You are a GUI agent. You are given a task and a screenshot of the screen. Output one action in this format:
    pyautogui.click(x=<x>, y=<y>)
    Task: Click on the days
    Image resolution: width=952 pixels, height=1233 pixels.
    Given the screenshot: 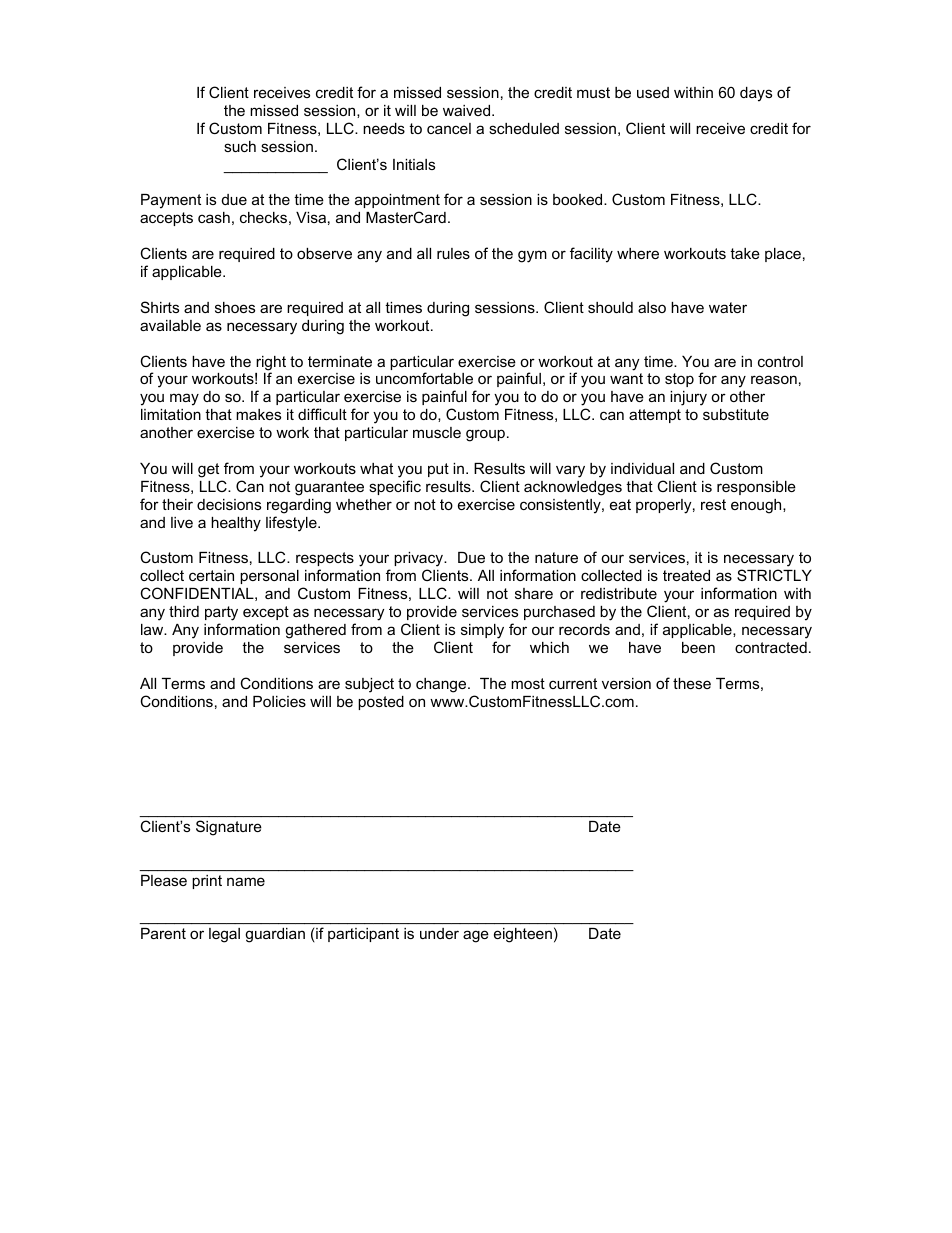 What is the action you would take?
    pyautogui.click(x=756, y=94)
